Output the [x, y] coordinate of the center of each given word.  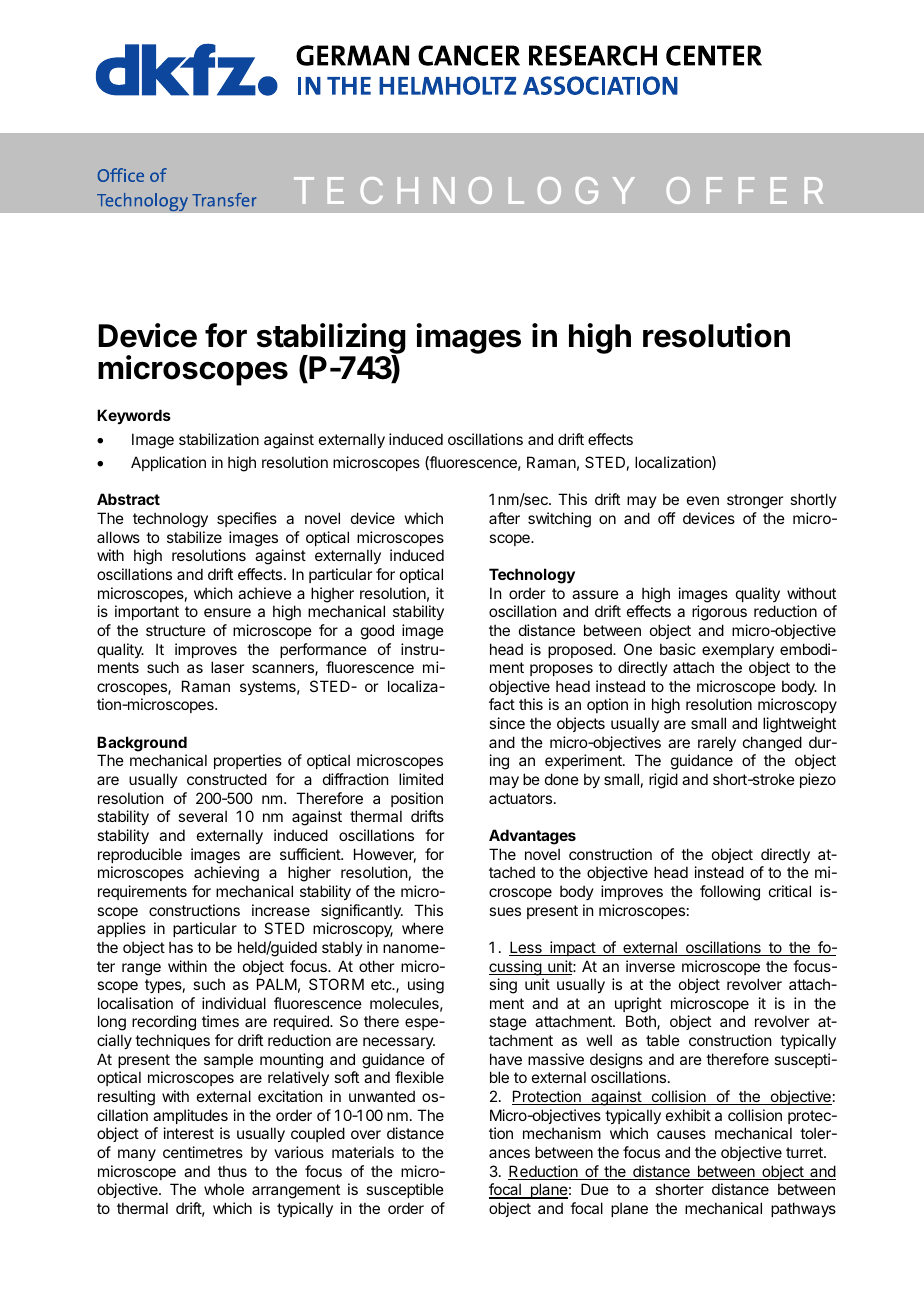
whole [224, 1189]
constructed [227, 779]
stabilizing [331, 340]
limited [421, 779]
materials [363, 1152]
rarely [717, 743]
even [703, 500]
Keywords [134, 416]
